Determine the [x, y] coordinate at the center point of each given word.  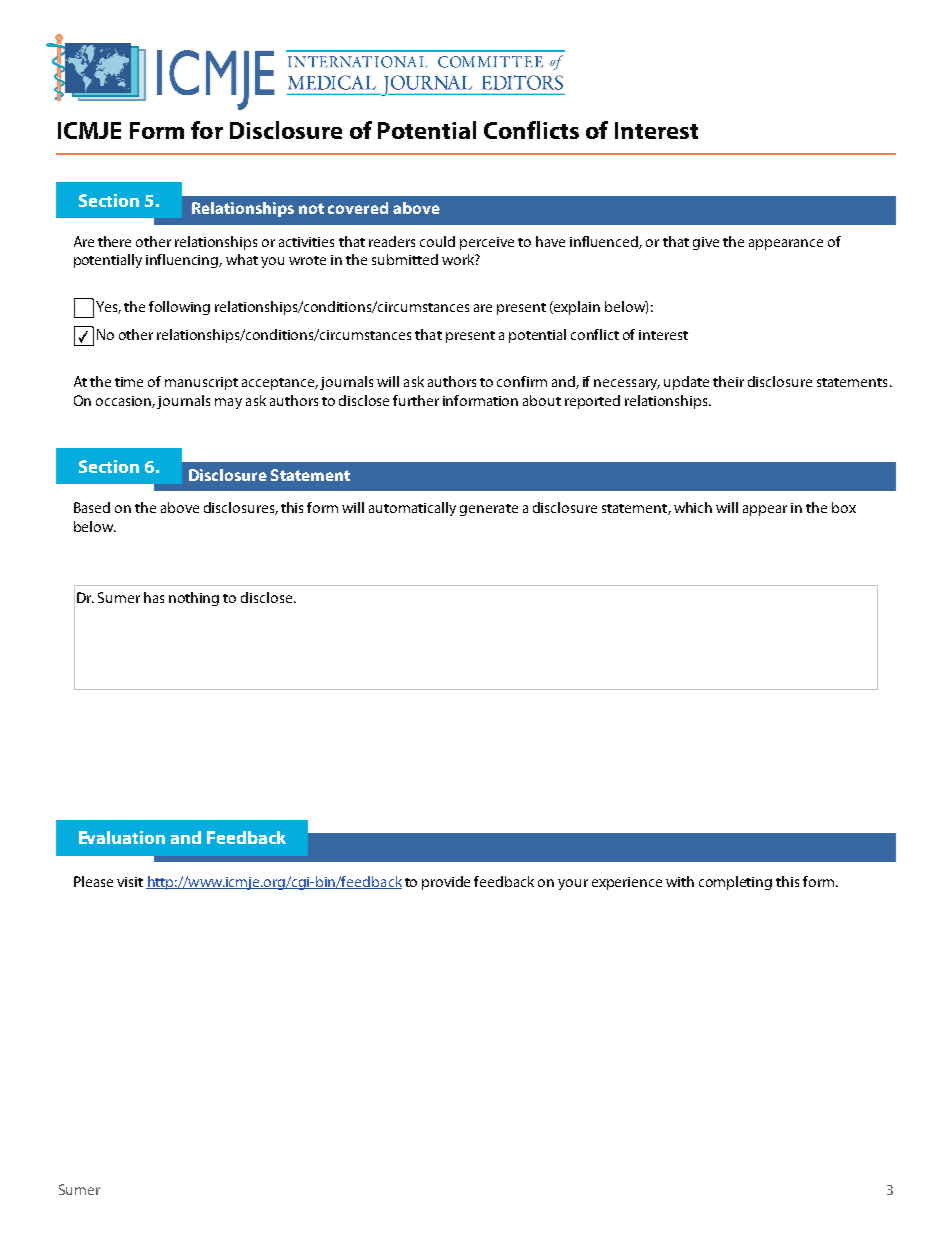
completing [735, 883]
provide [446, 883]
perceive [487, 243]
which [693, 507]
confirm [522, 381]
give [706, 243]
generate [489, 510]
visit [130, 882]
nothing [194, 599]
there [114, 241]
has [154, 597]
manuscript [201, 383]
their [728, 381]
